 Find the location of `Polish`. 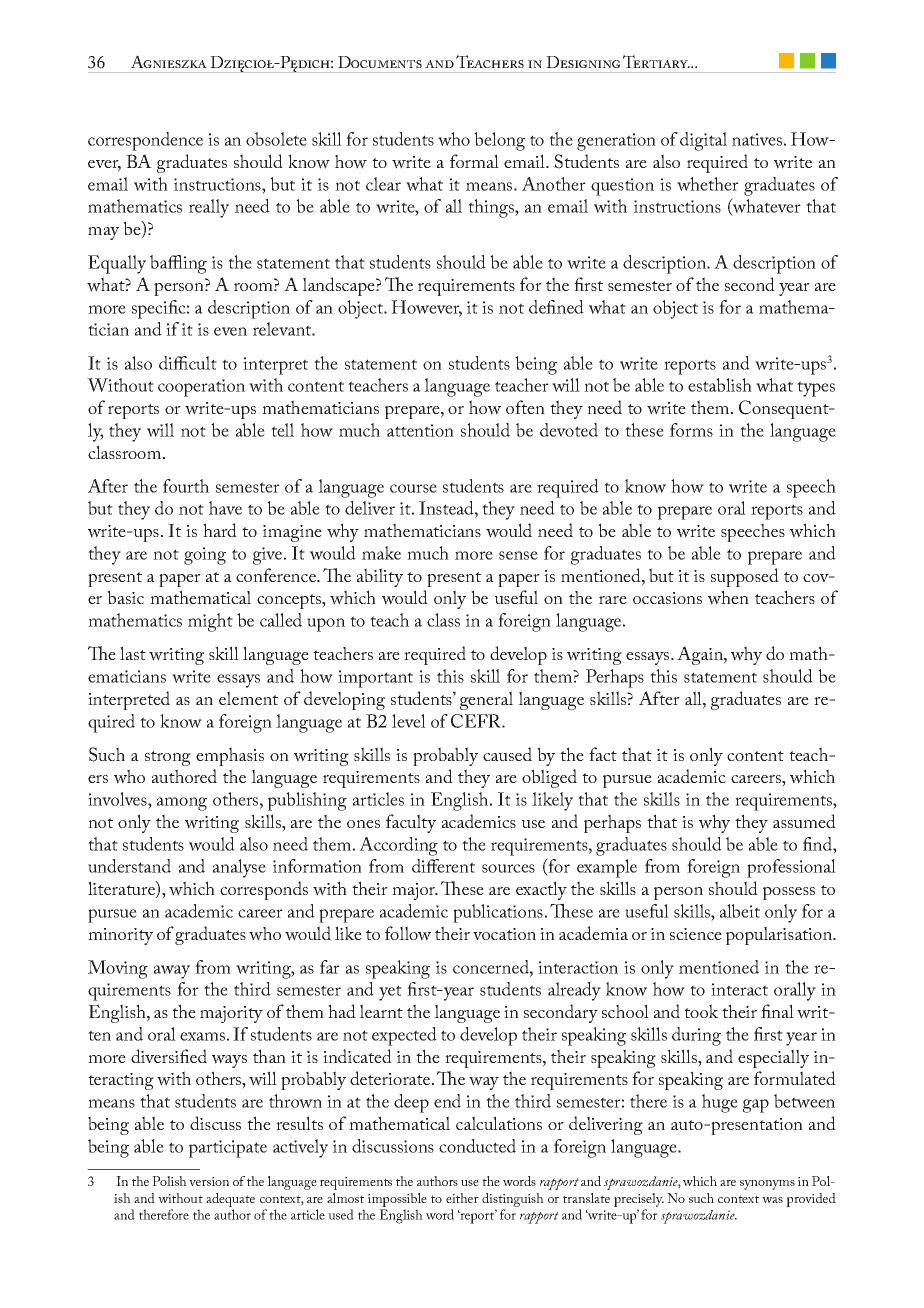

Polish is located at coordinates (169, 1181).
